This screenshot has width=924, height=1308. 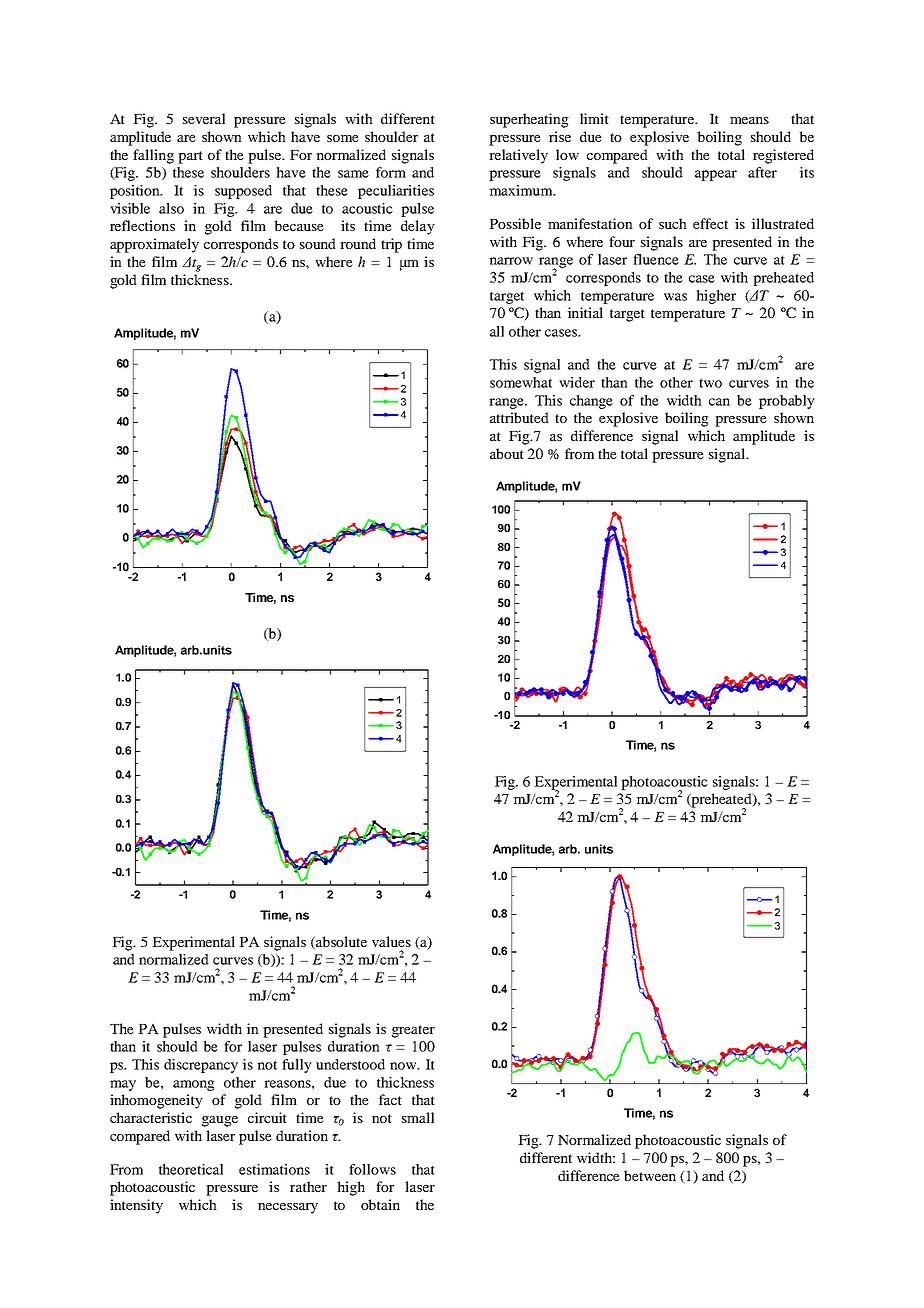 I want to click on part, so click(x=190, y=157).
